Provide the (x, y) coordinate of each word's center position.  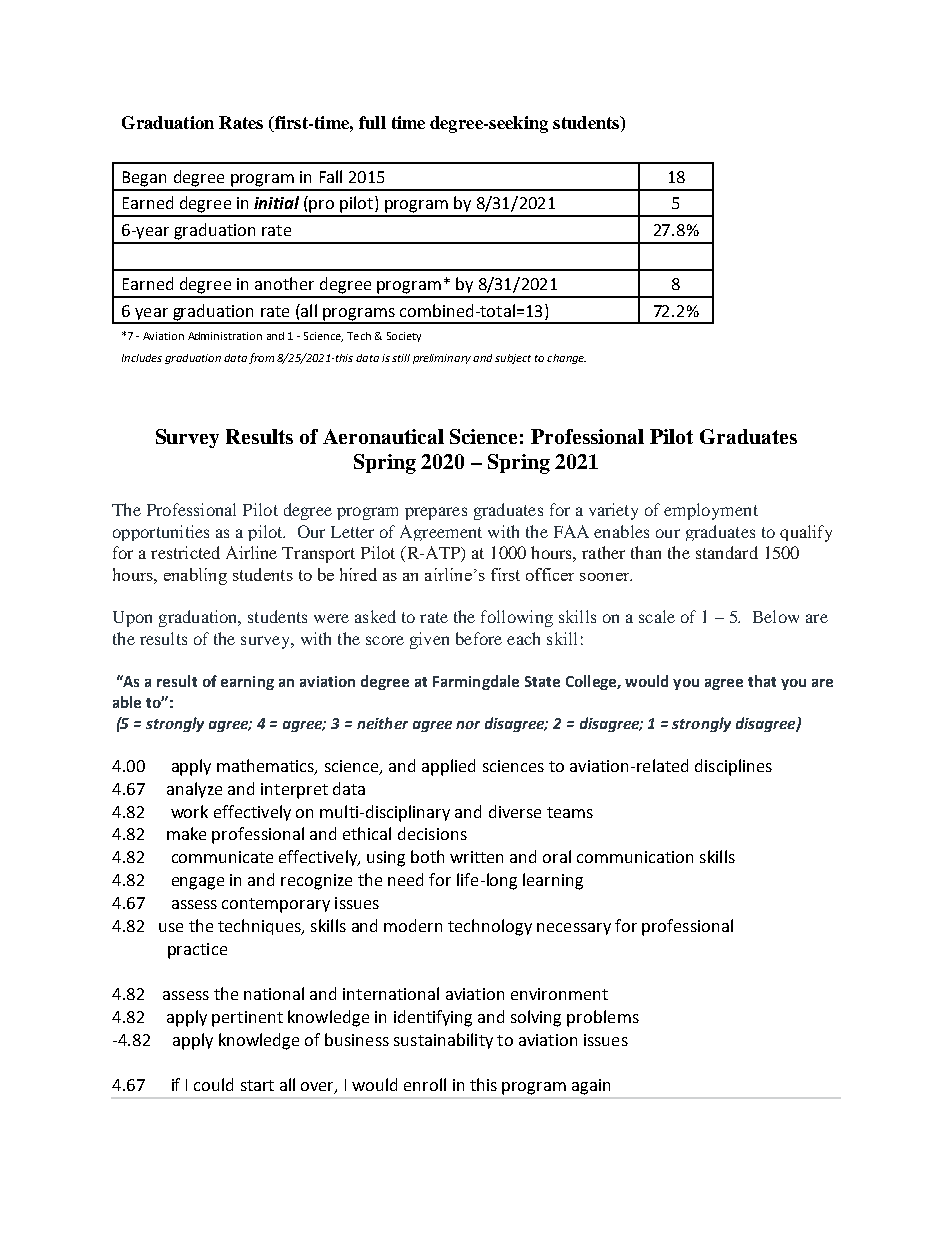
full (372, 122)
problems (603, 1018)
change (566, 359)
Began (144, 179)
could (213, 1084)
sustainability (443, 1041)
